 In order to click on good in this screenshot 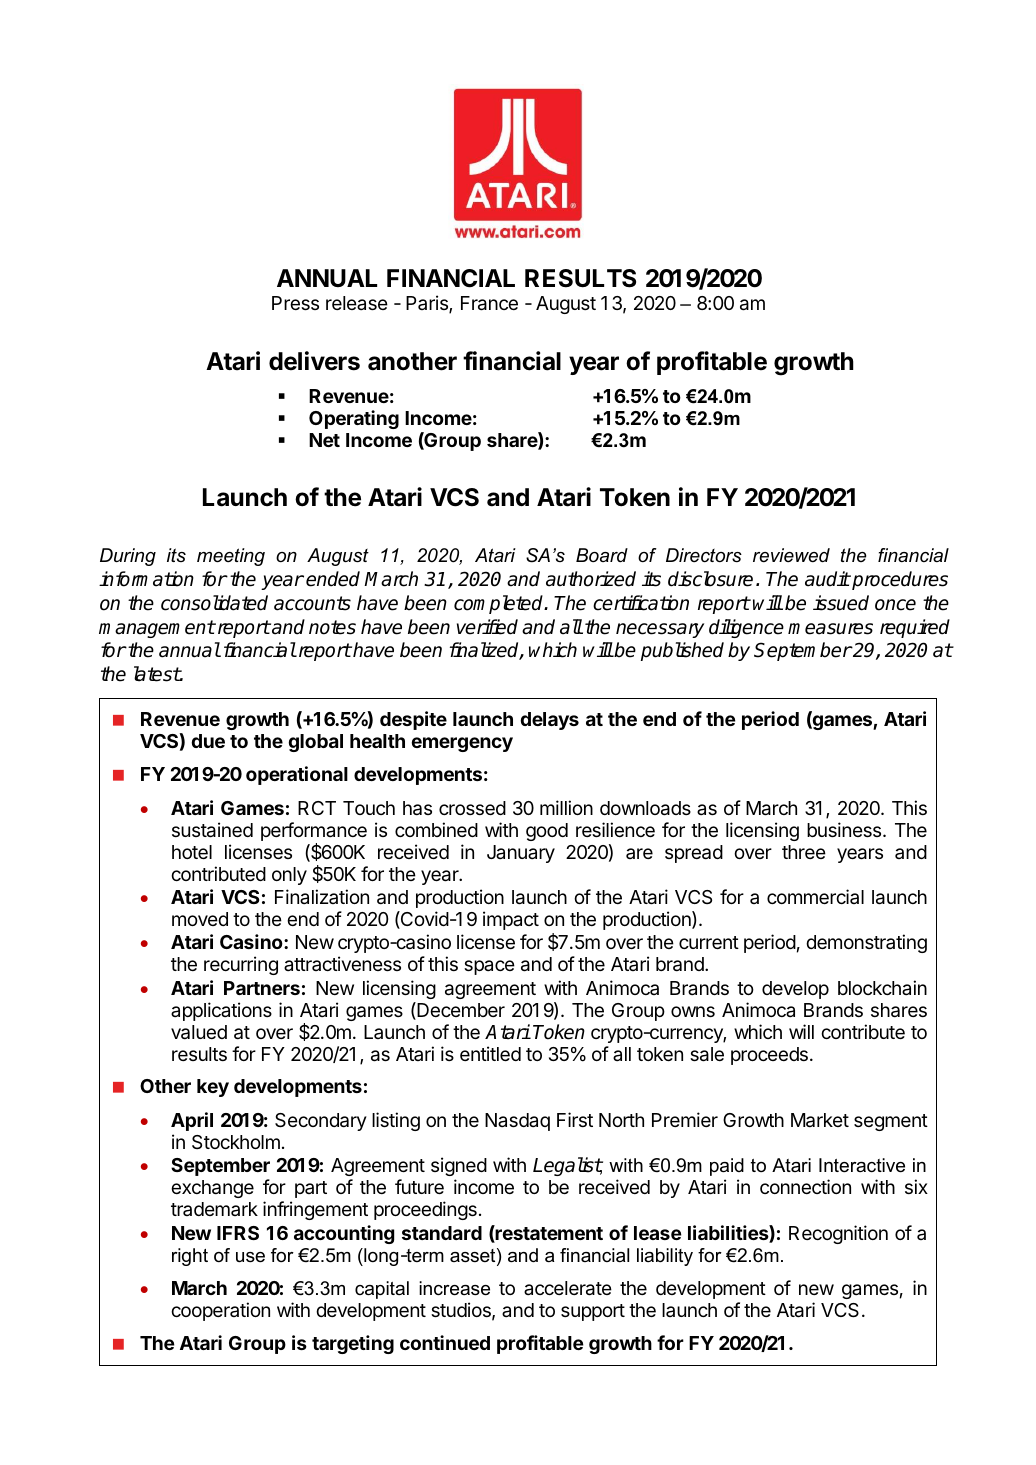, I will do `click(547, 832)`.
